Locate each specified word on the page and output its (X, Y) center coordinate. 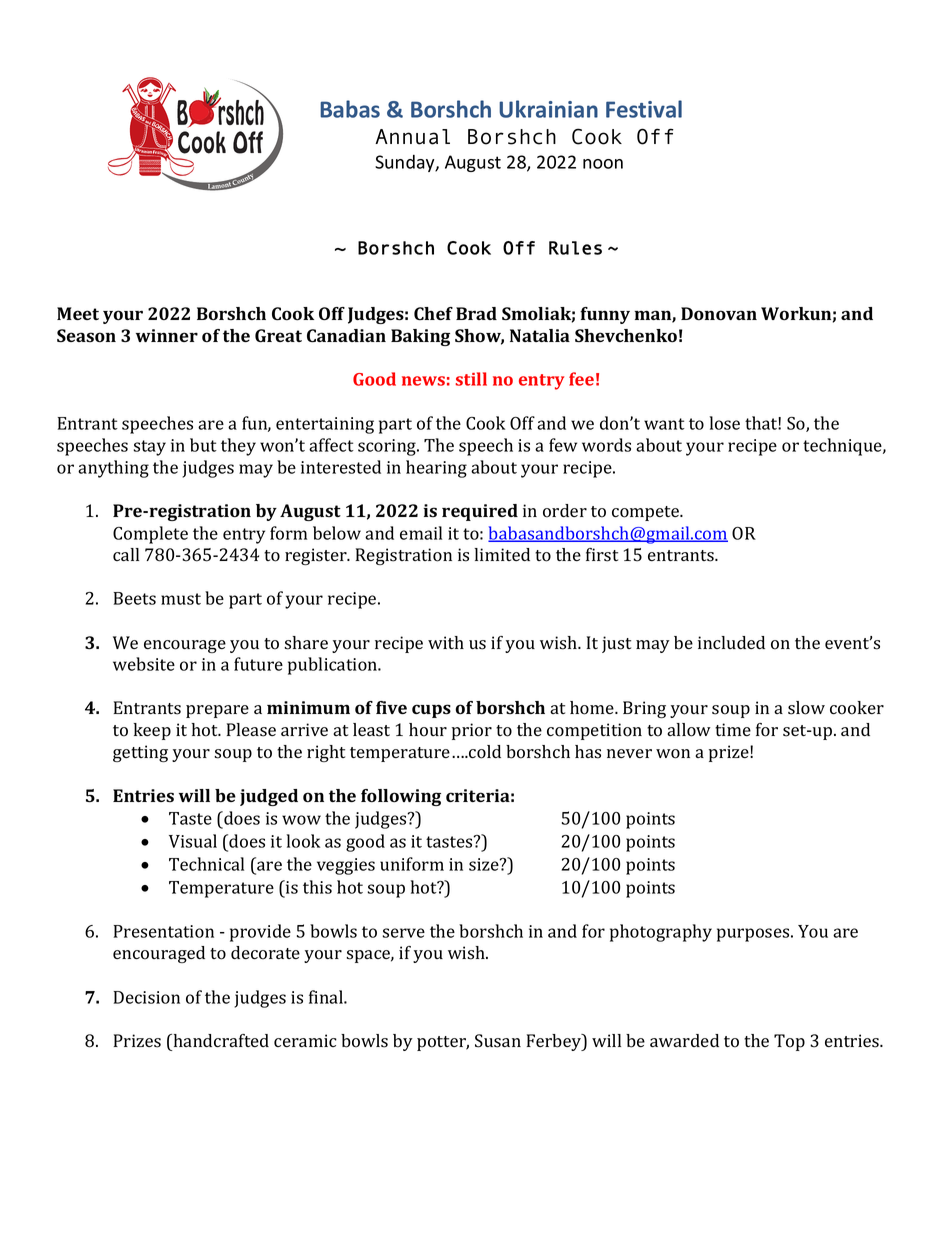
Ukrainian (548, 109)
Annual (412, 137)
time (733, 729)
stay (149, 448)
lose (725, 423)
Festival (644, 109)
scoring (388, 447)
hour (428, 730)
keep (152, 731)
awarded (684, 1040)
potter (443, 1043)
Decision (147, 997)
